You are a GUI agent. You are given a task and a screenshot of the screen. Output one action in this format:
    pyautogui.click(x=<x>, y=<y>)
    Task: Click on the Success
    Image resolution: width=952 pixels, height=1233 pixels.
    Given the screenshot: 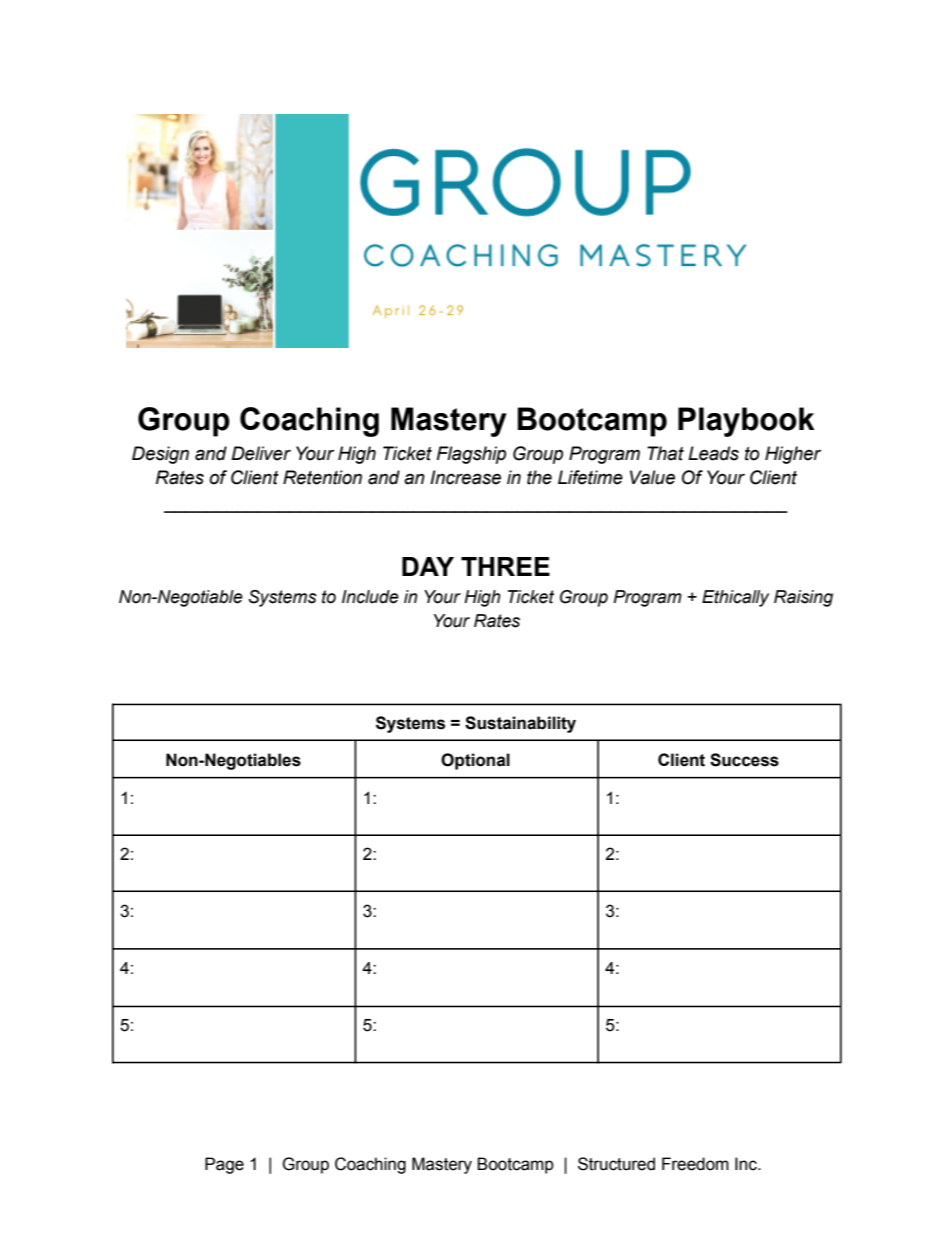 What is the action you would take?
    pyautogui.click(x=744, y=760)
